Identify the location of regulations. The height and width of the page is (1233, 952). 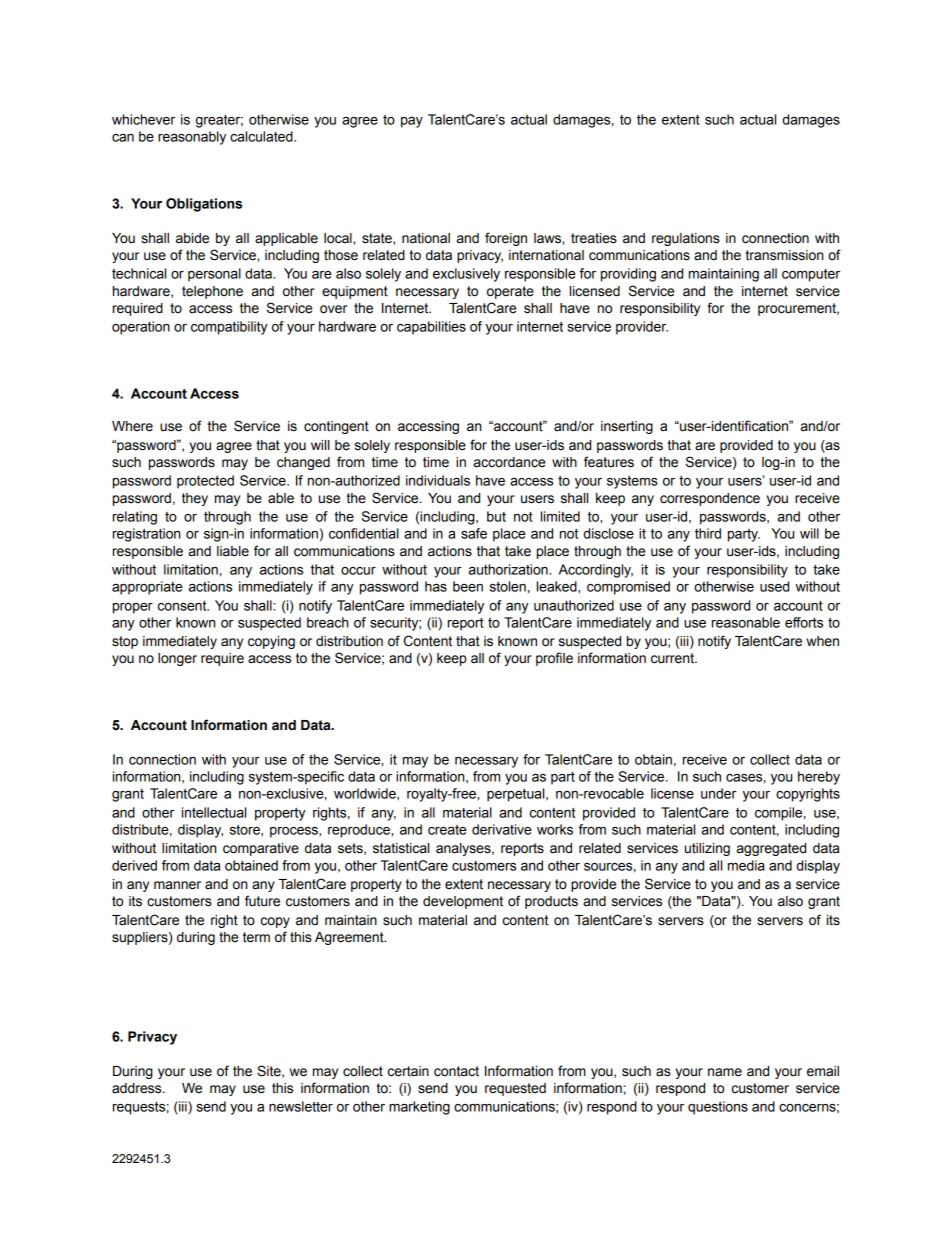
(686, 239).
